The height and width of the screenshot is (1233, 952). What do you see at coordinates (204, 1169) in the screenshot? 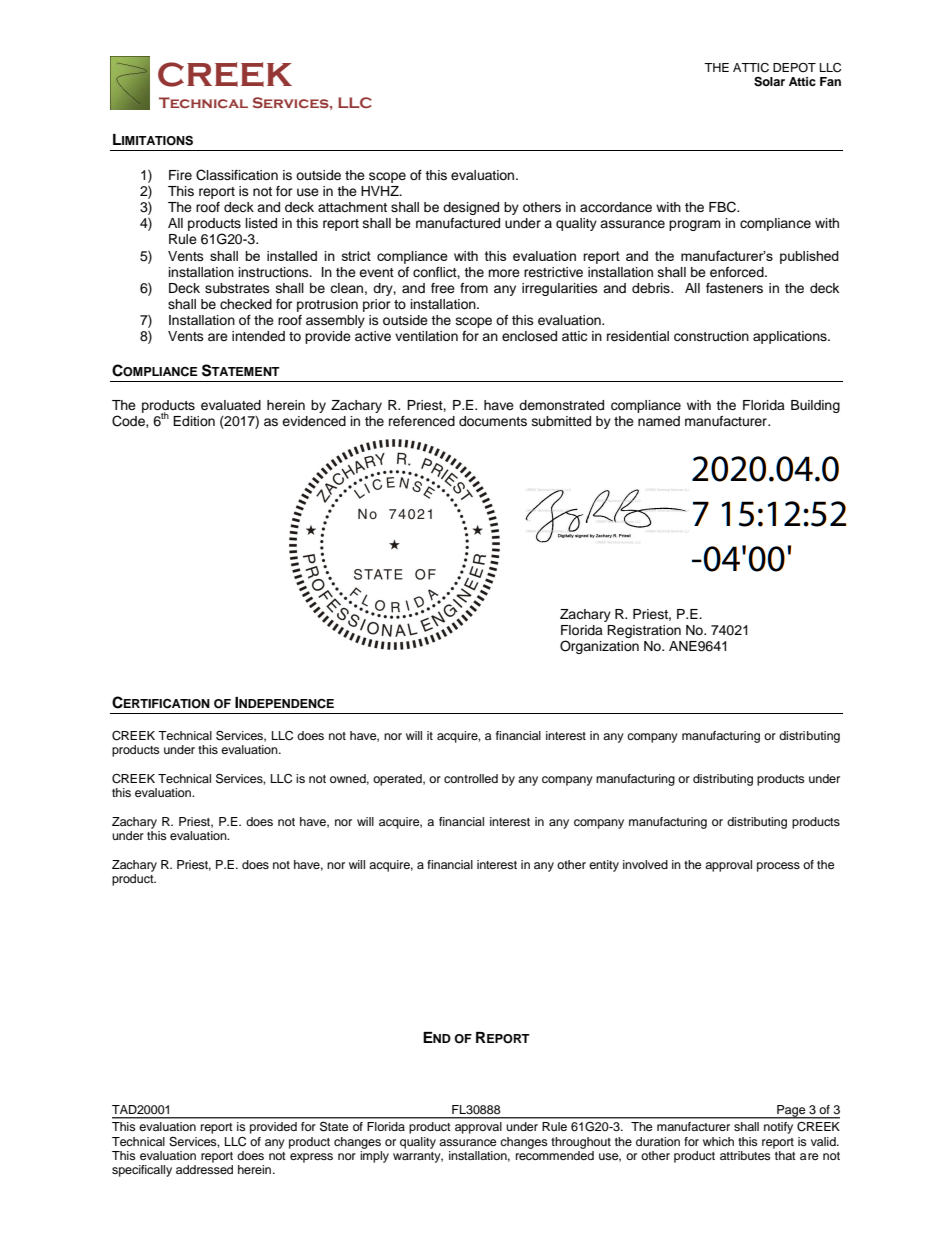
I see `addressed` at bounding box center [204, 1169].
